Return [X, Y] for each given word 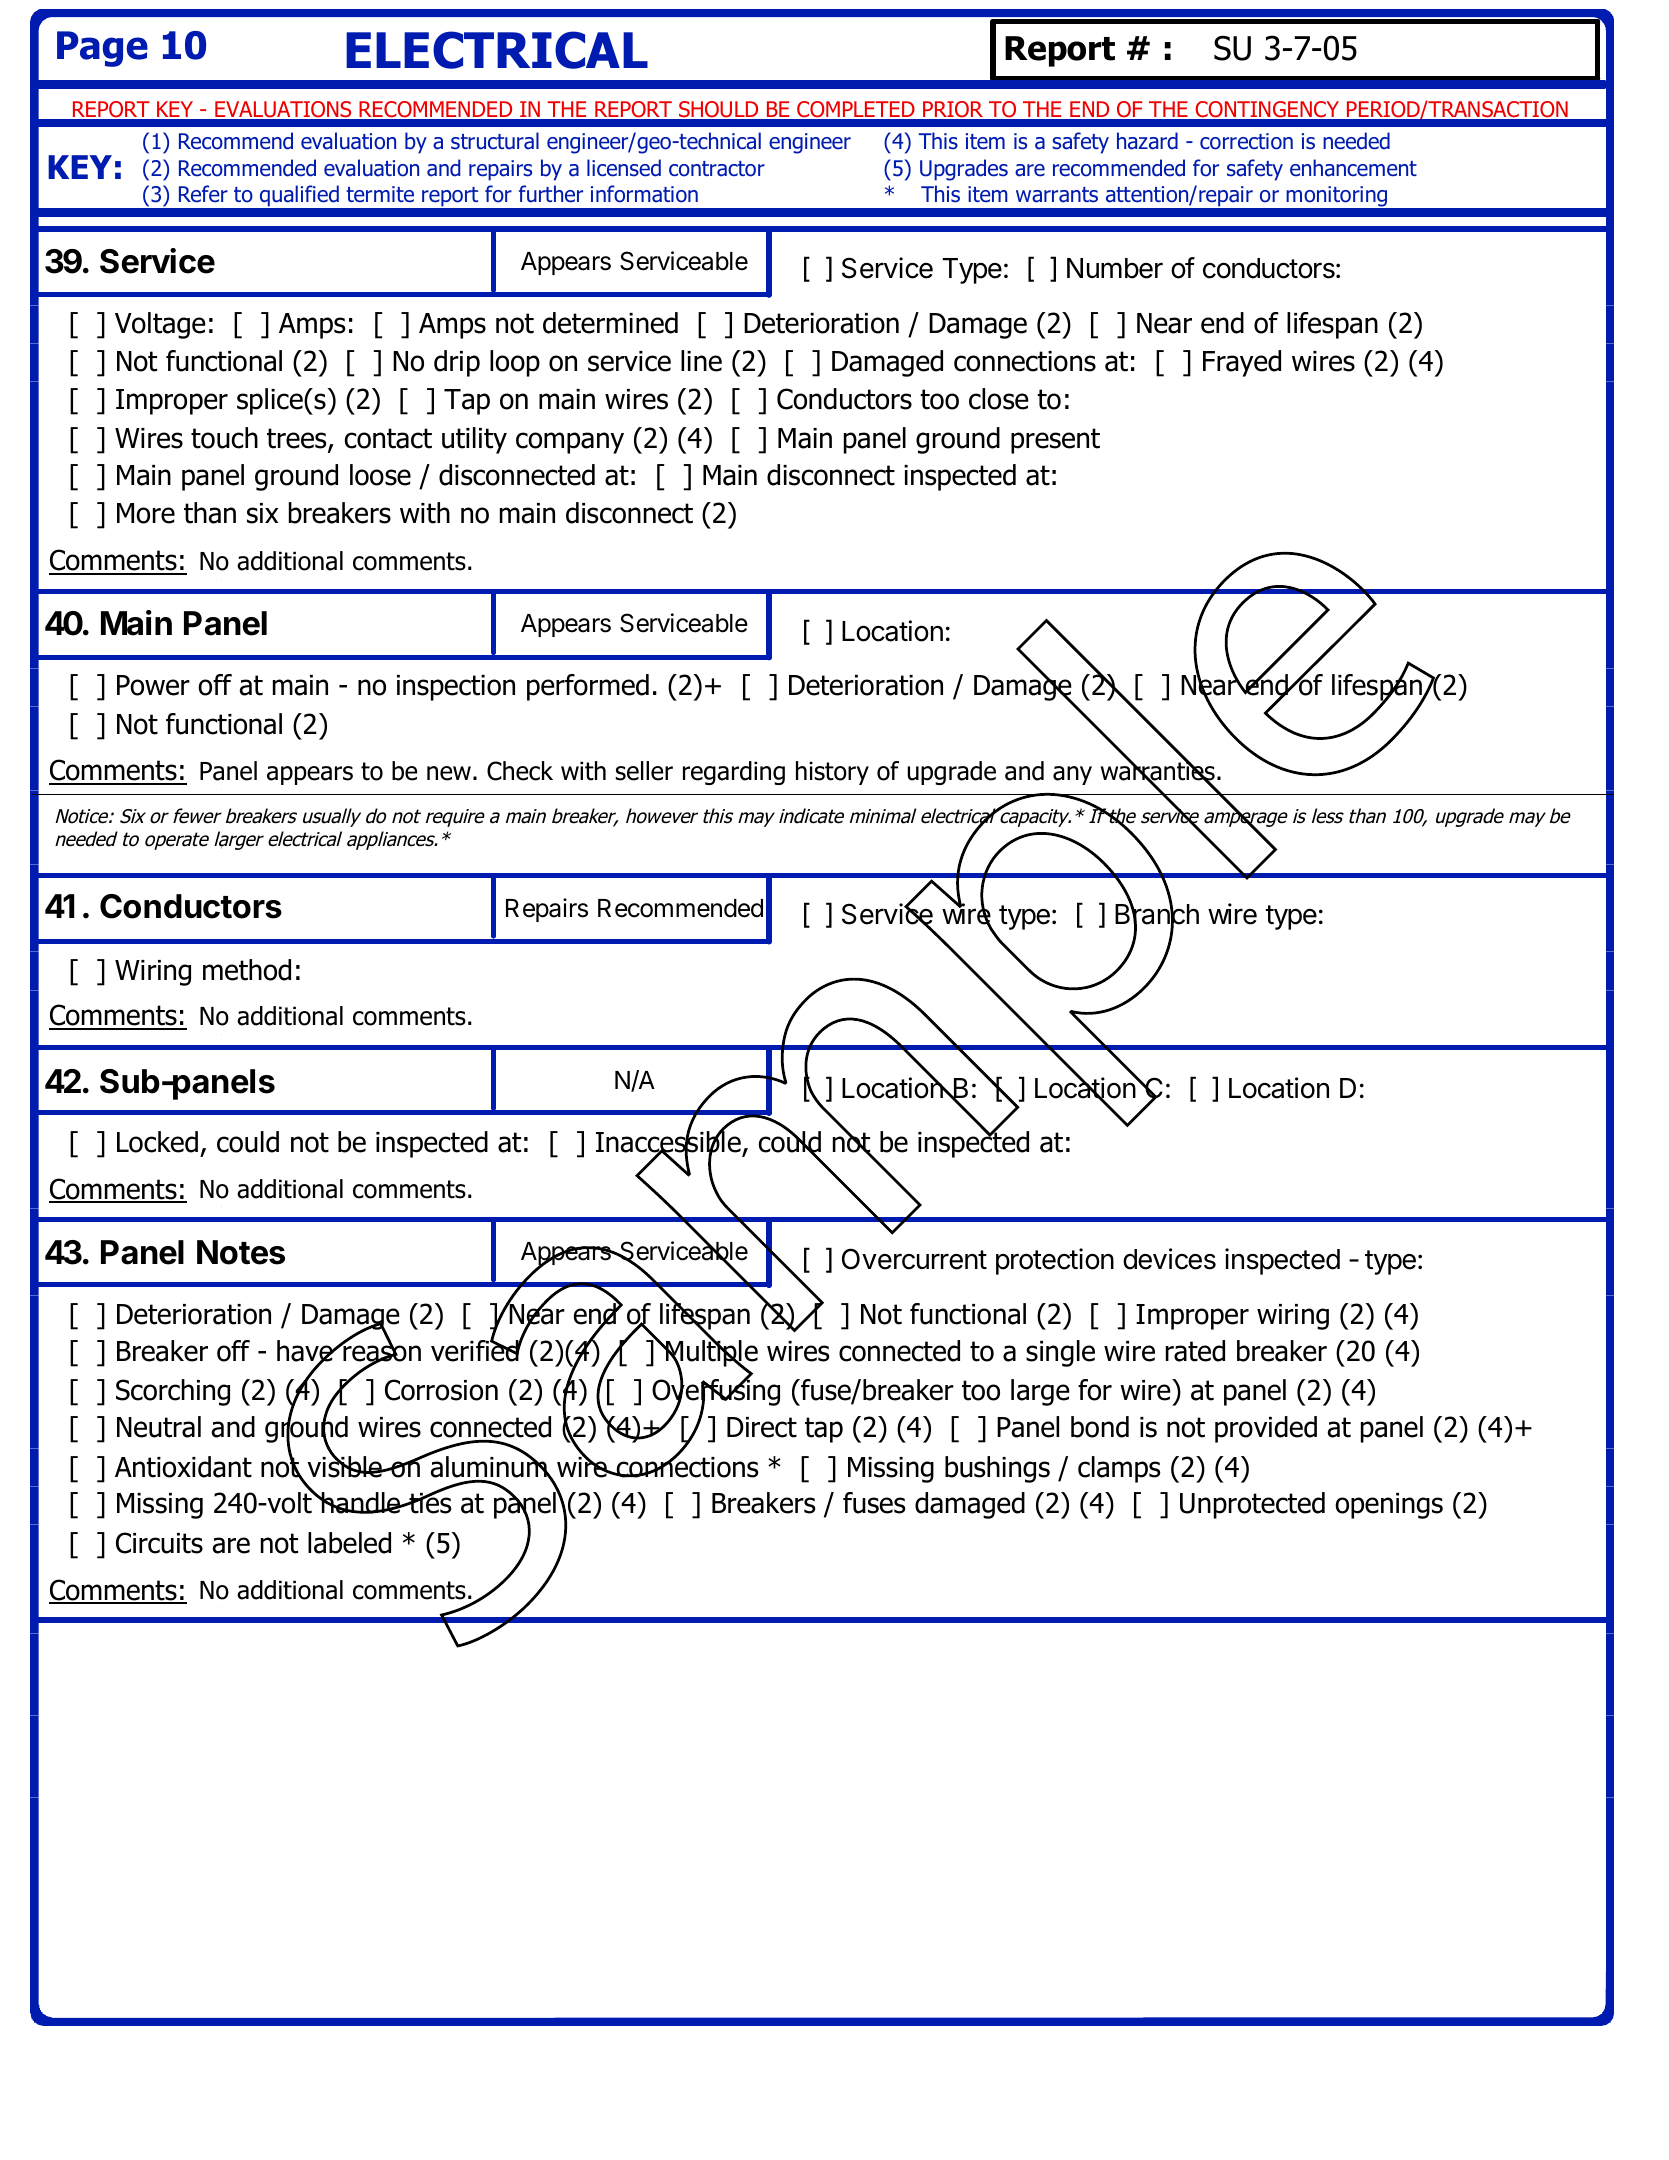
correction [1246, 141]
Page [102, 49]
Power [153, 685]
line [701, 361]
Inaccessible [669, 1142]
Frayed [1242, 363]
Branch [1157, 915]
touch [224, 438]
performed [588, 687]
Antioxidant [183, 1467]
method [247, 970]
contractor [717, 169]
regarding [734, 773]
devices [1169, 1259]
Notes [241, 1252]
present [1055, 441]
